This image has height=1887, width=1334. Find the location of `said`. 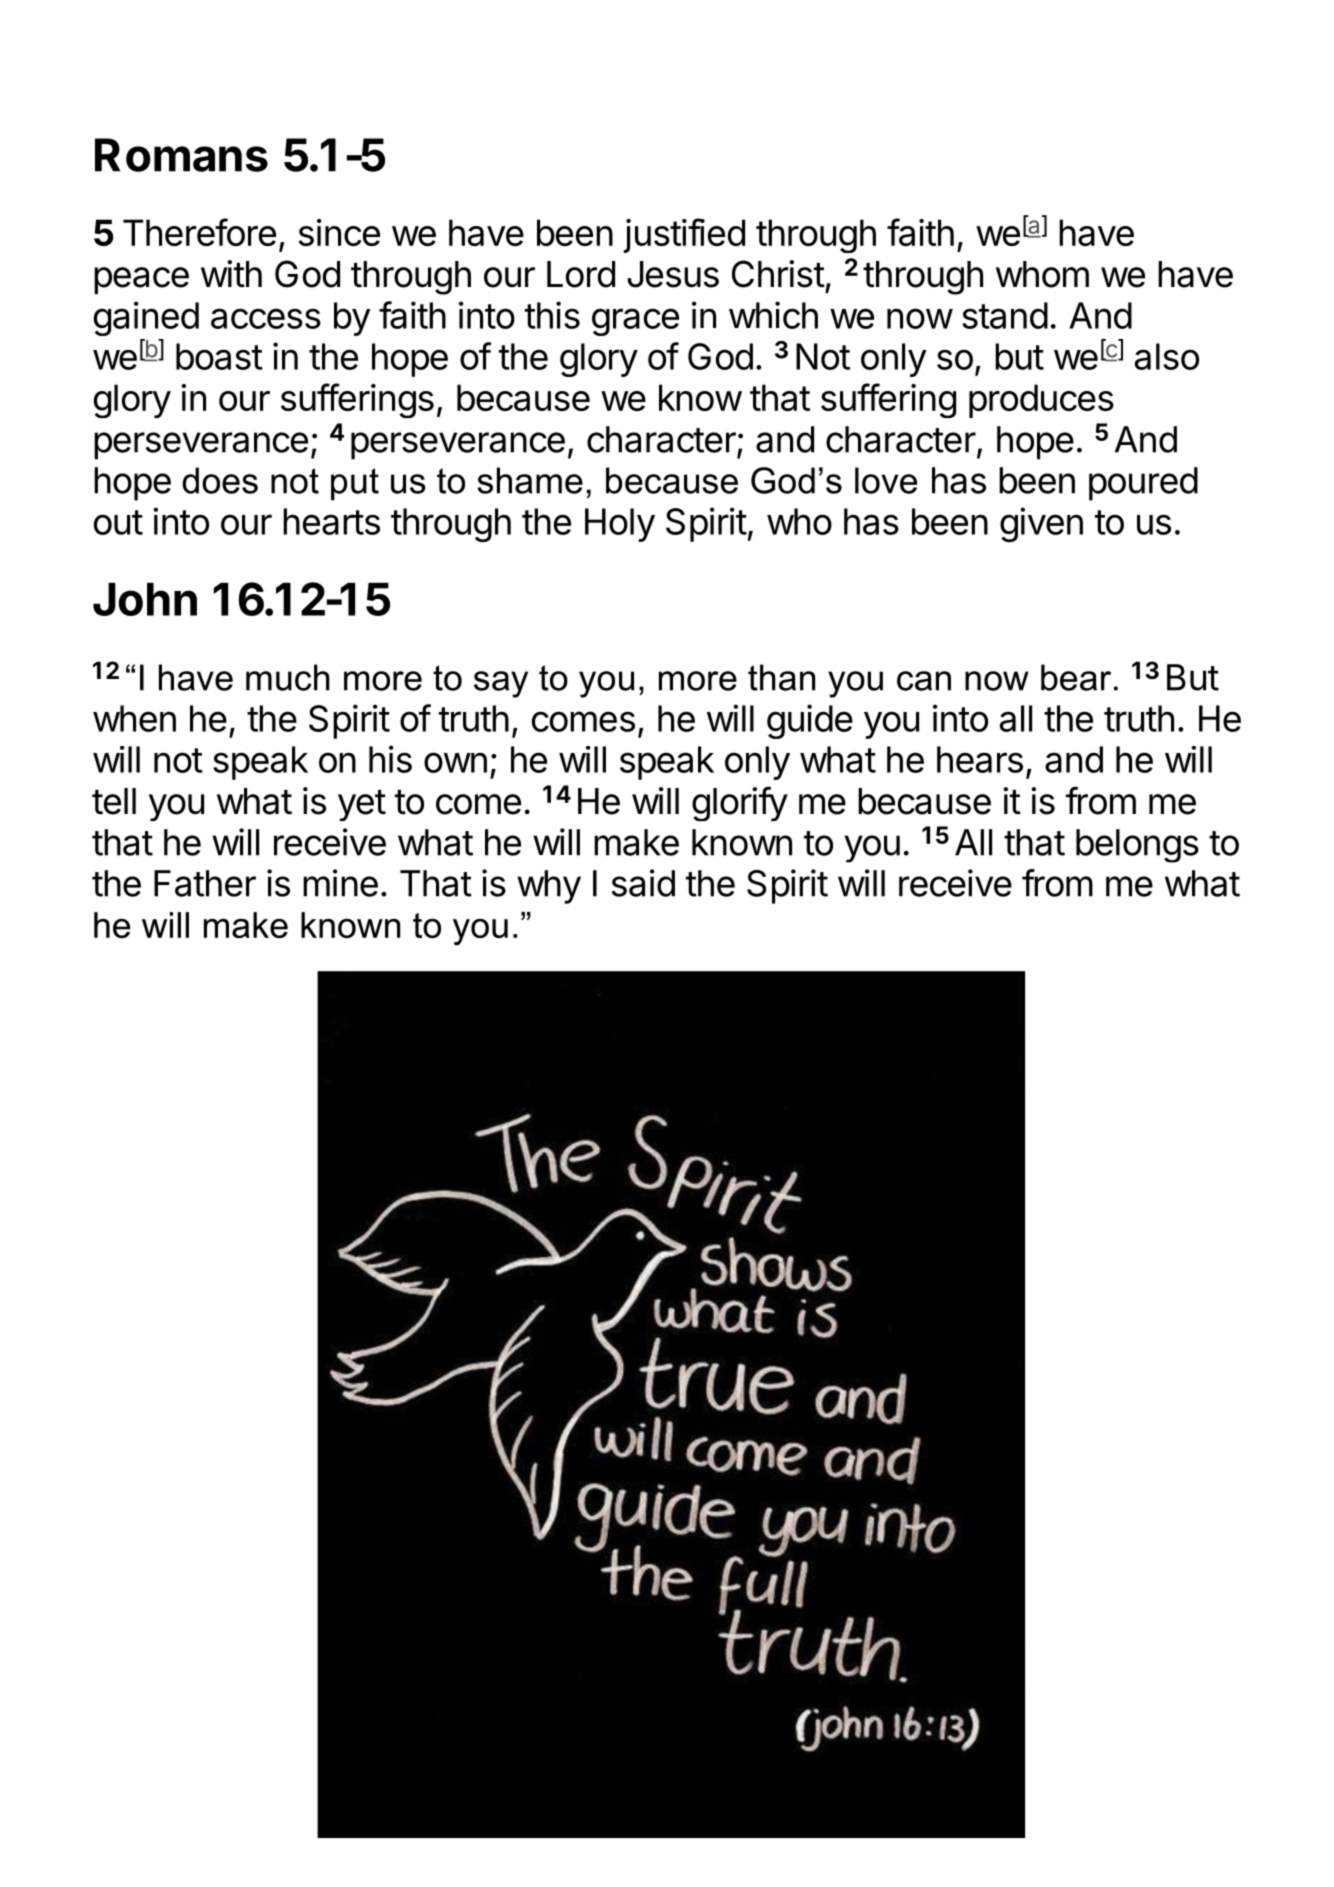

said is located at coordinates (643, 883).
